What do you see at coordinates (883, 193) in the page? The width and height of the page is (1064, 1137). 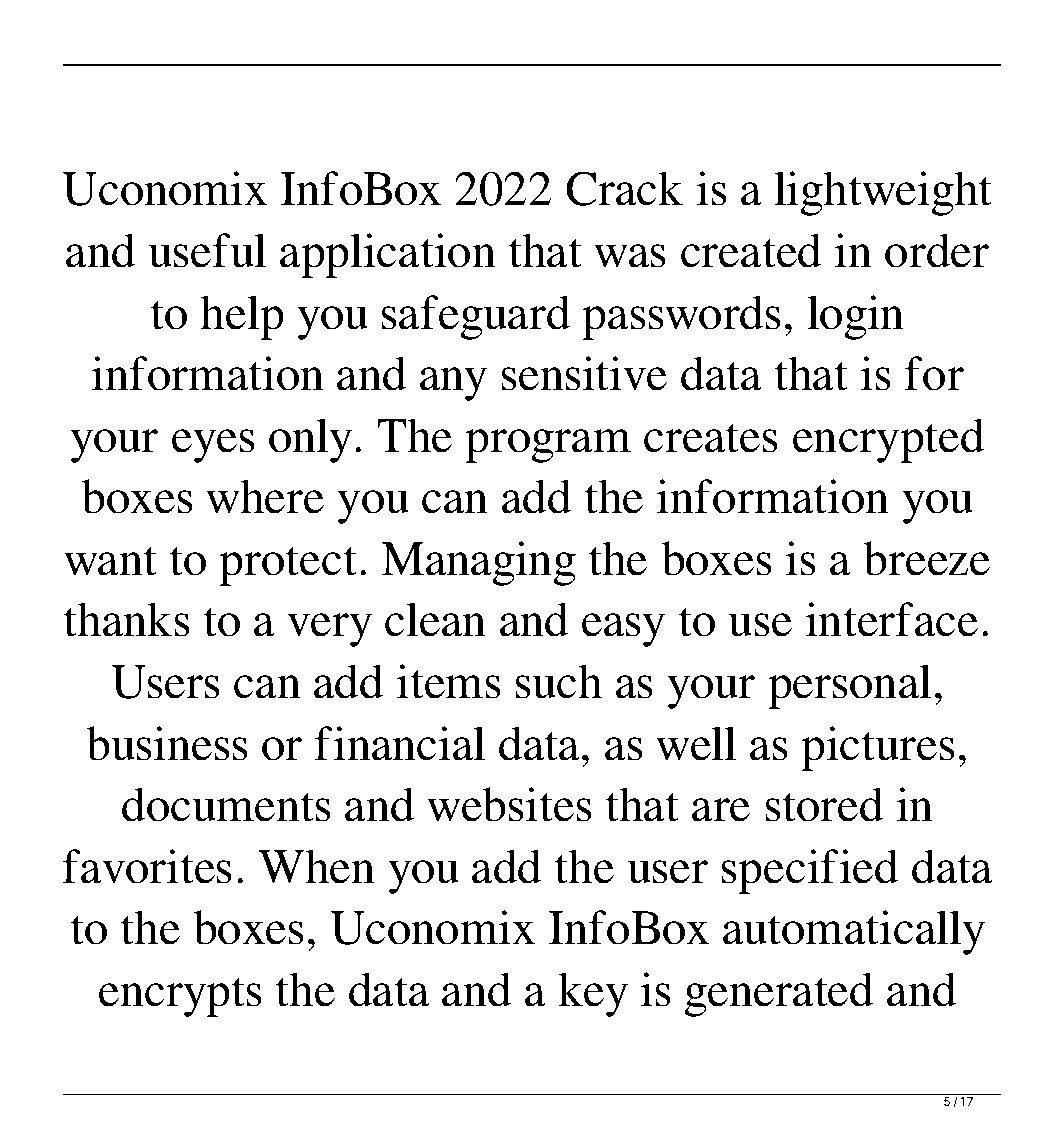 I see `lightweight` at bounding box center [883, 193].
